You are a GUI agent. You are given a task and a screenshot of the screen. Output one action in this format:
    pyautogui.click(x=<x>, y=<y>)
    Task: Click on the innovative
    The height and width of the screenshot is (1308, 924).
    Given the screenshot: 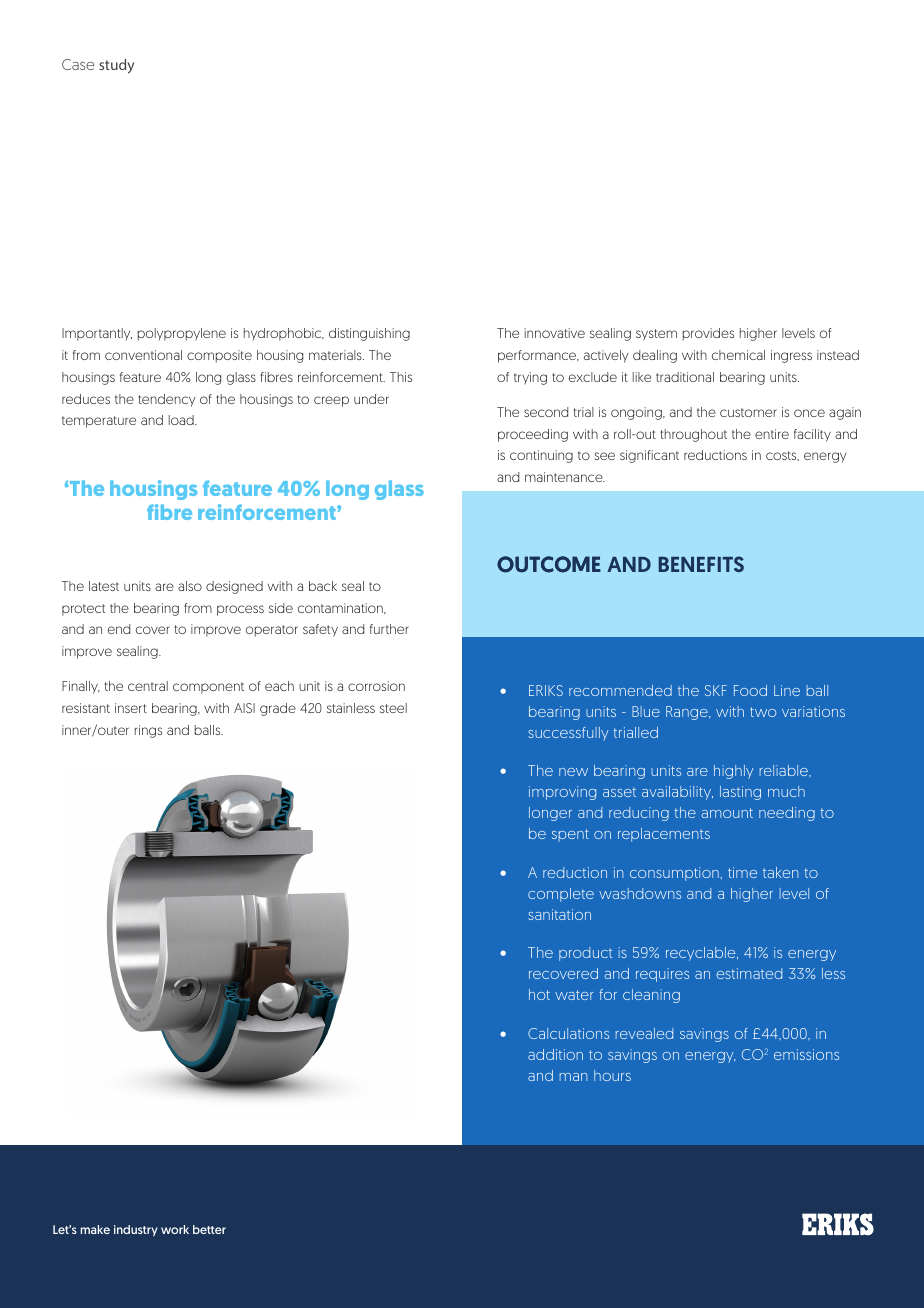 What is the action you would take?
    pyautogui.click(x=554, y=333)
